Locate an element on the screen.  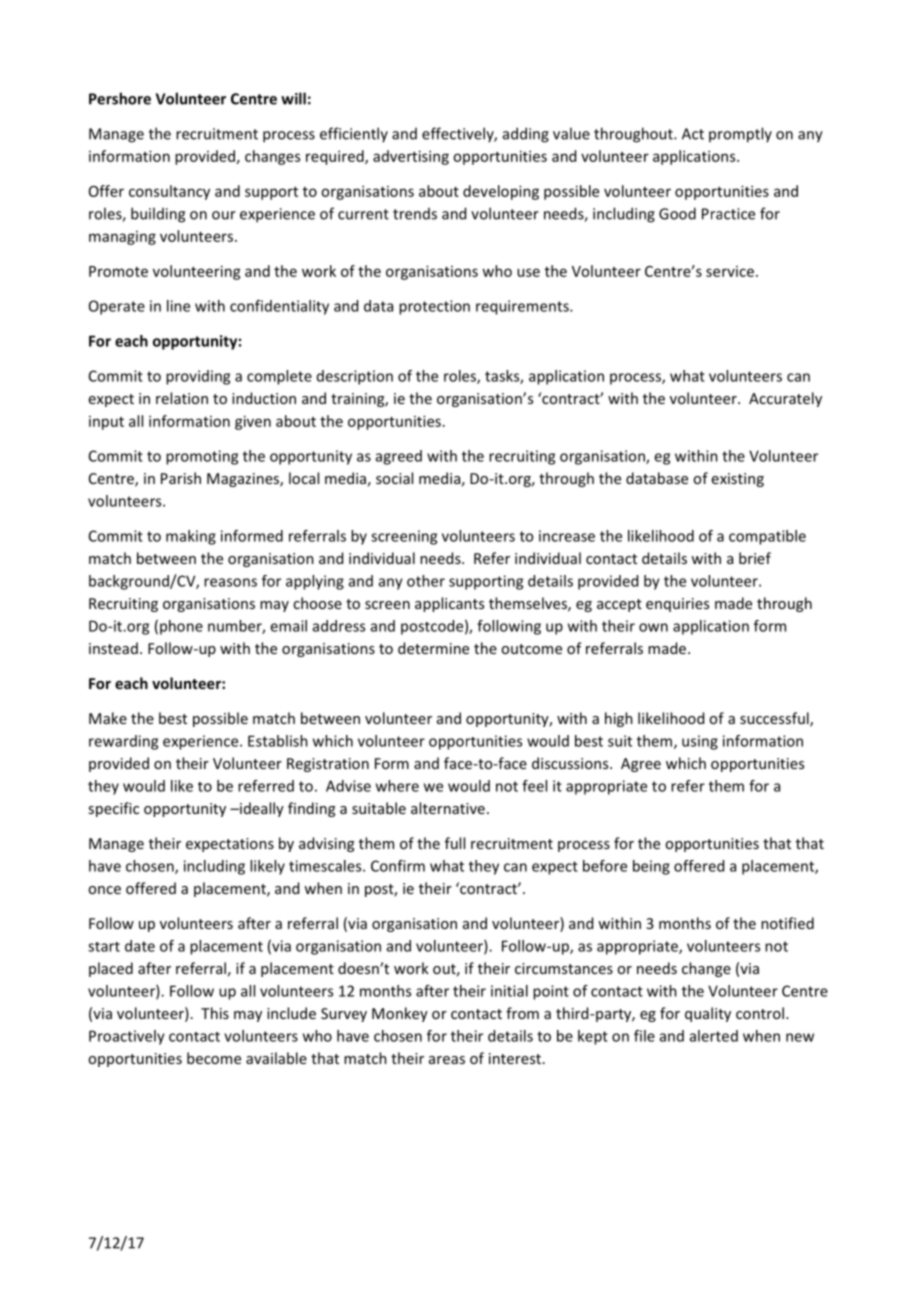
social is located at coordinates (394, 478).
